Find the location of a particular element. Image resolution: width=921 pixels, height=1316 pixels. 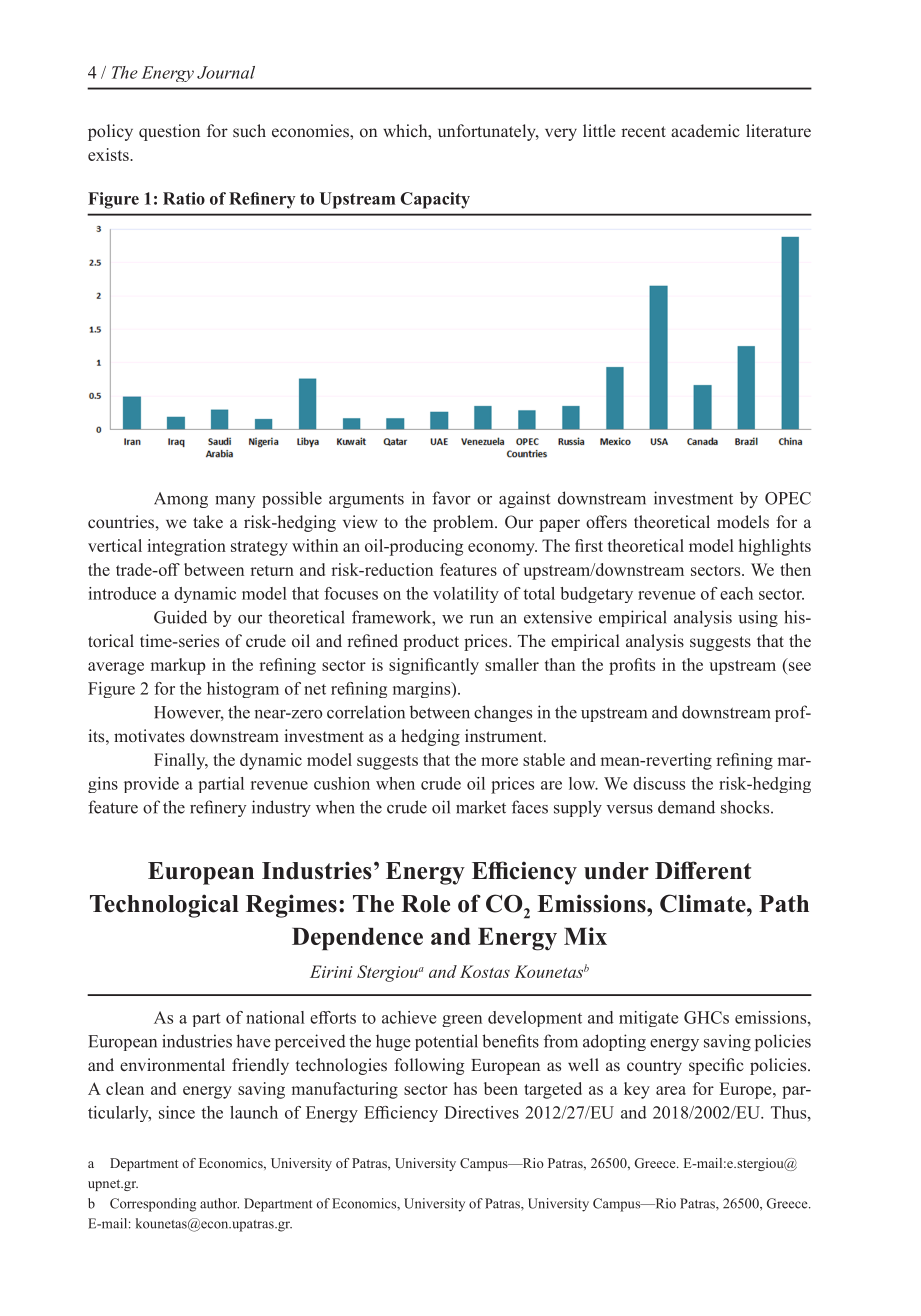

OPEC is located at coordinates (788, 498).
